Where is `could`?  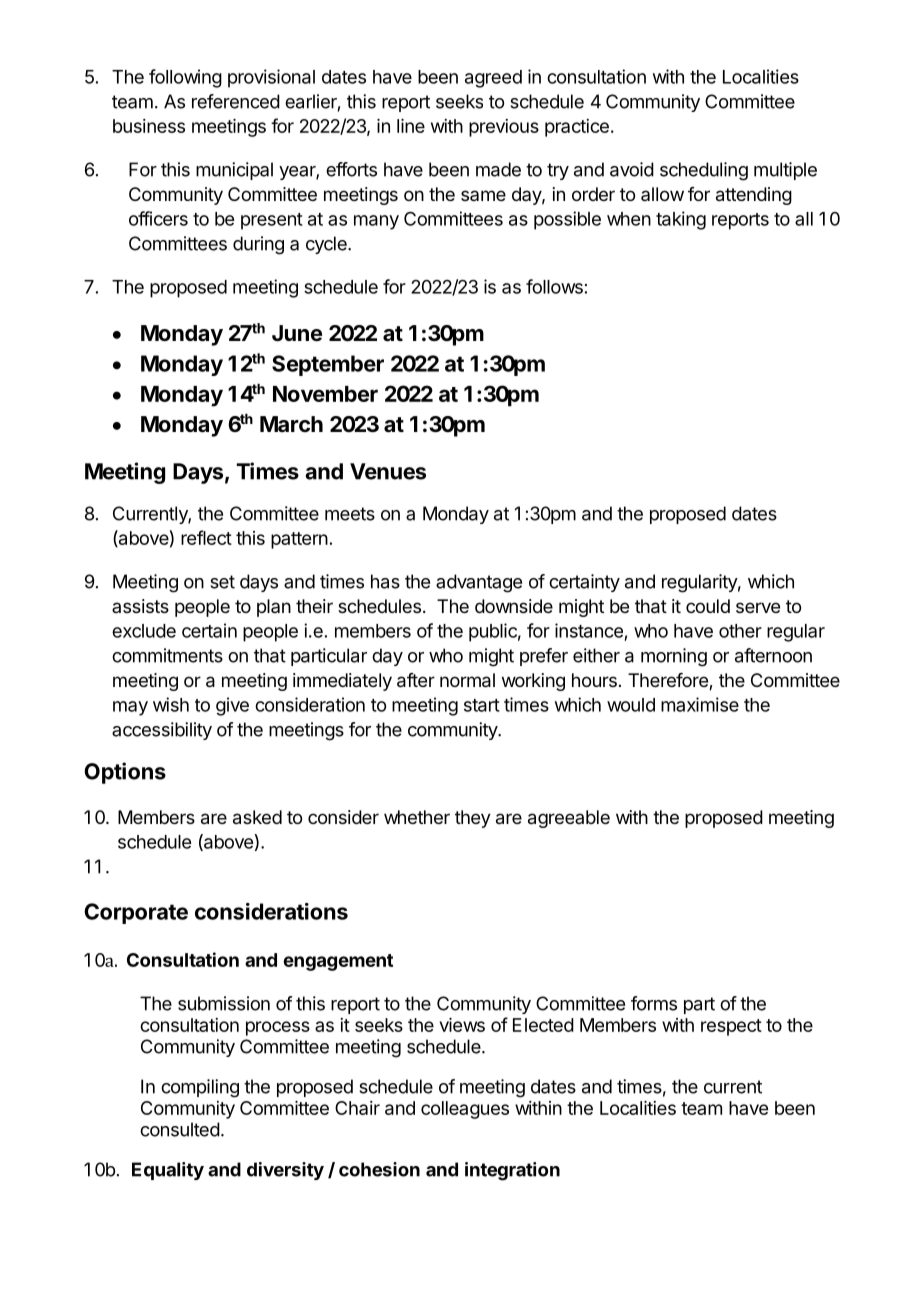 could is located at coordinates (708, 606).
